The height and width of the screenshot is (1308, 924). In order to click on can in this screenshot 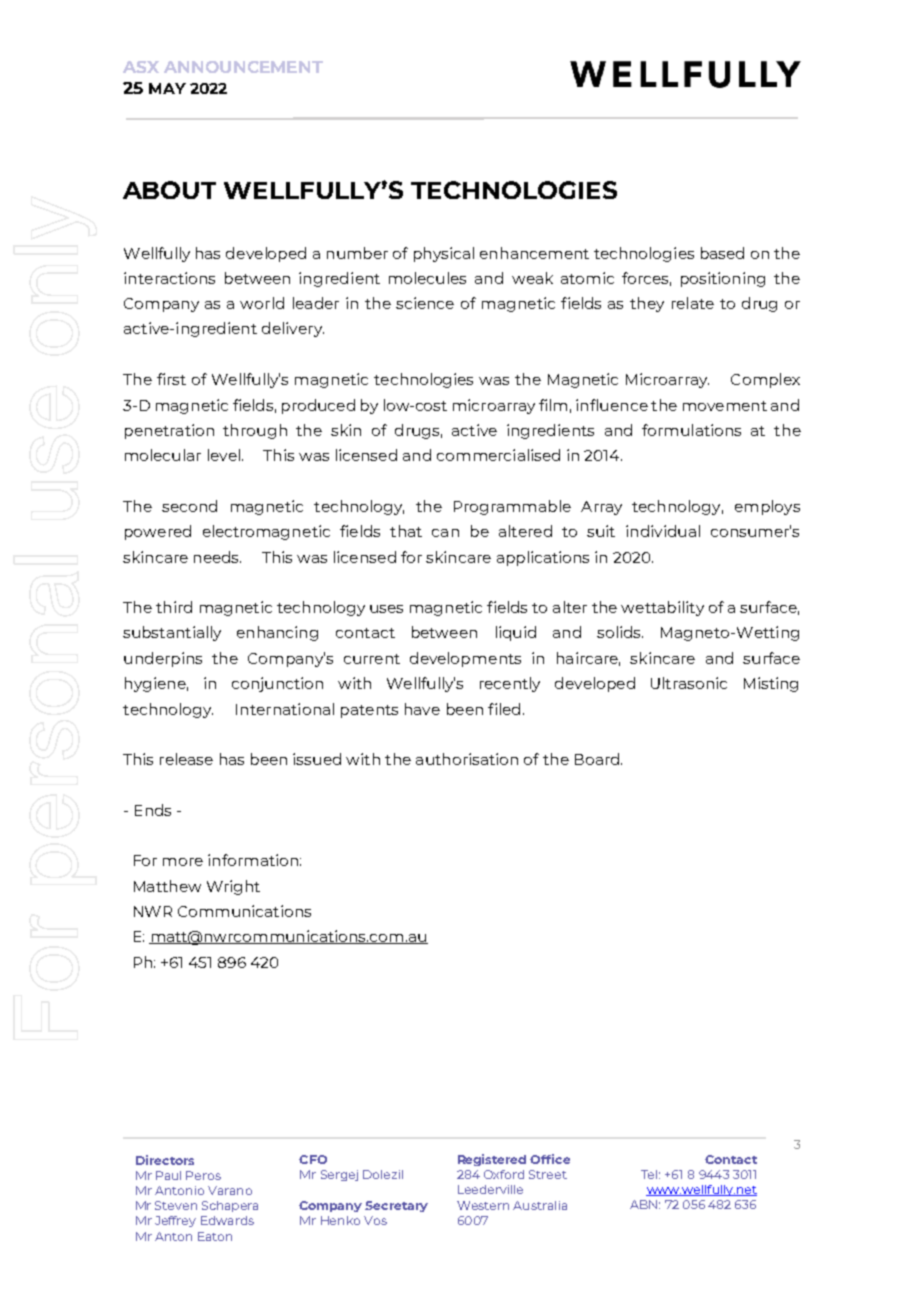, I will do `click(445, 533)`.
